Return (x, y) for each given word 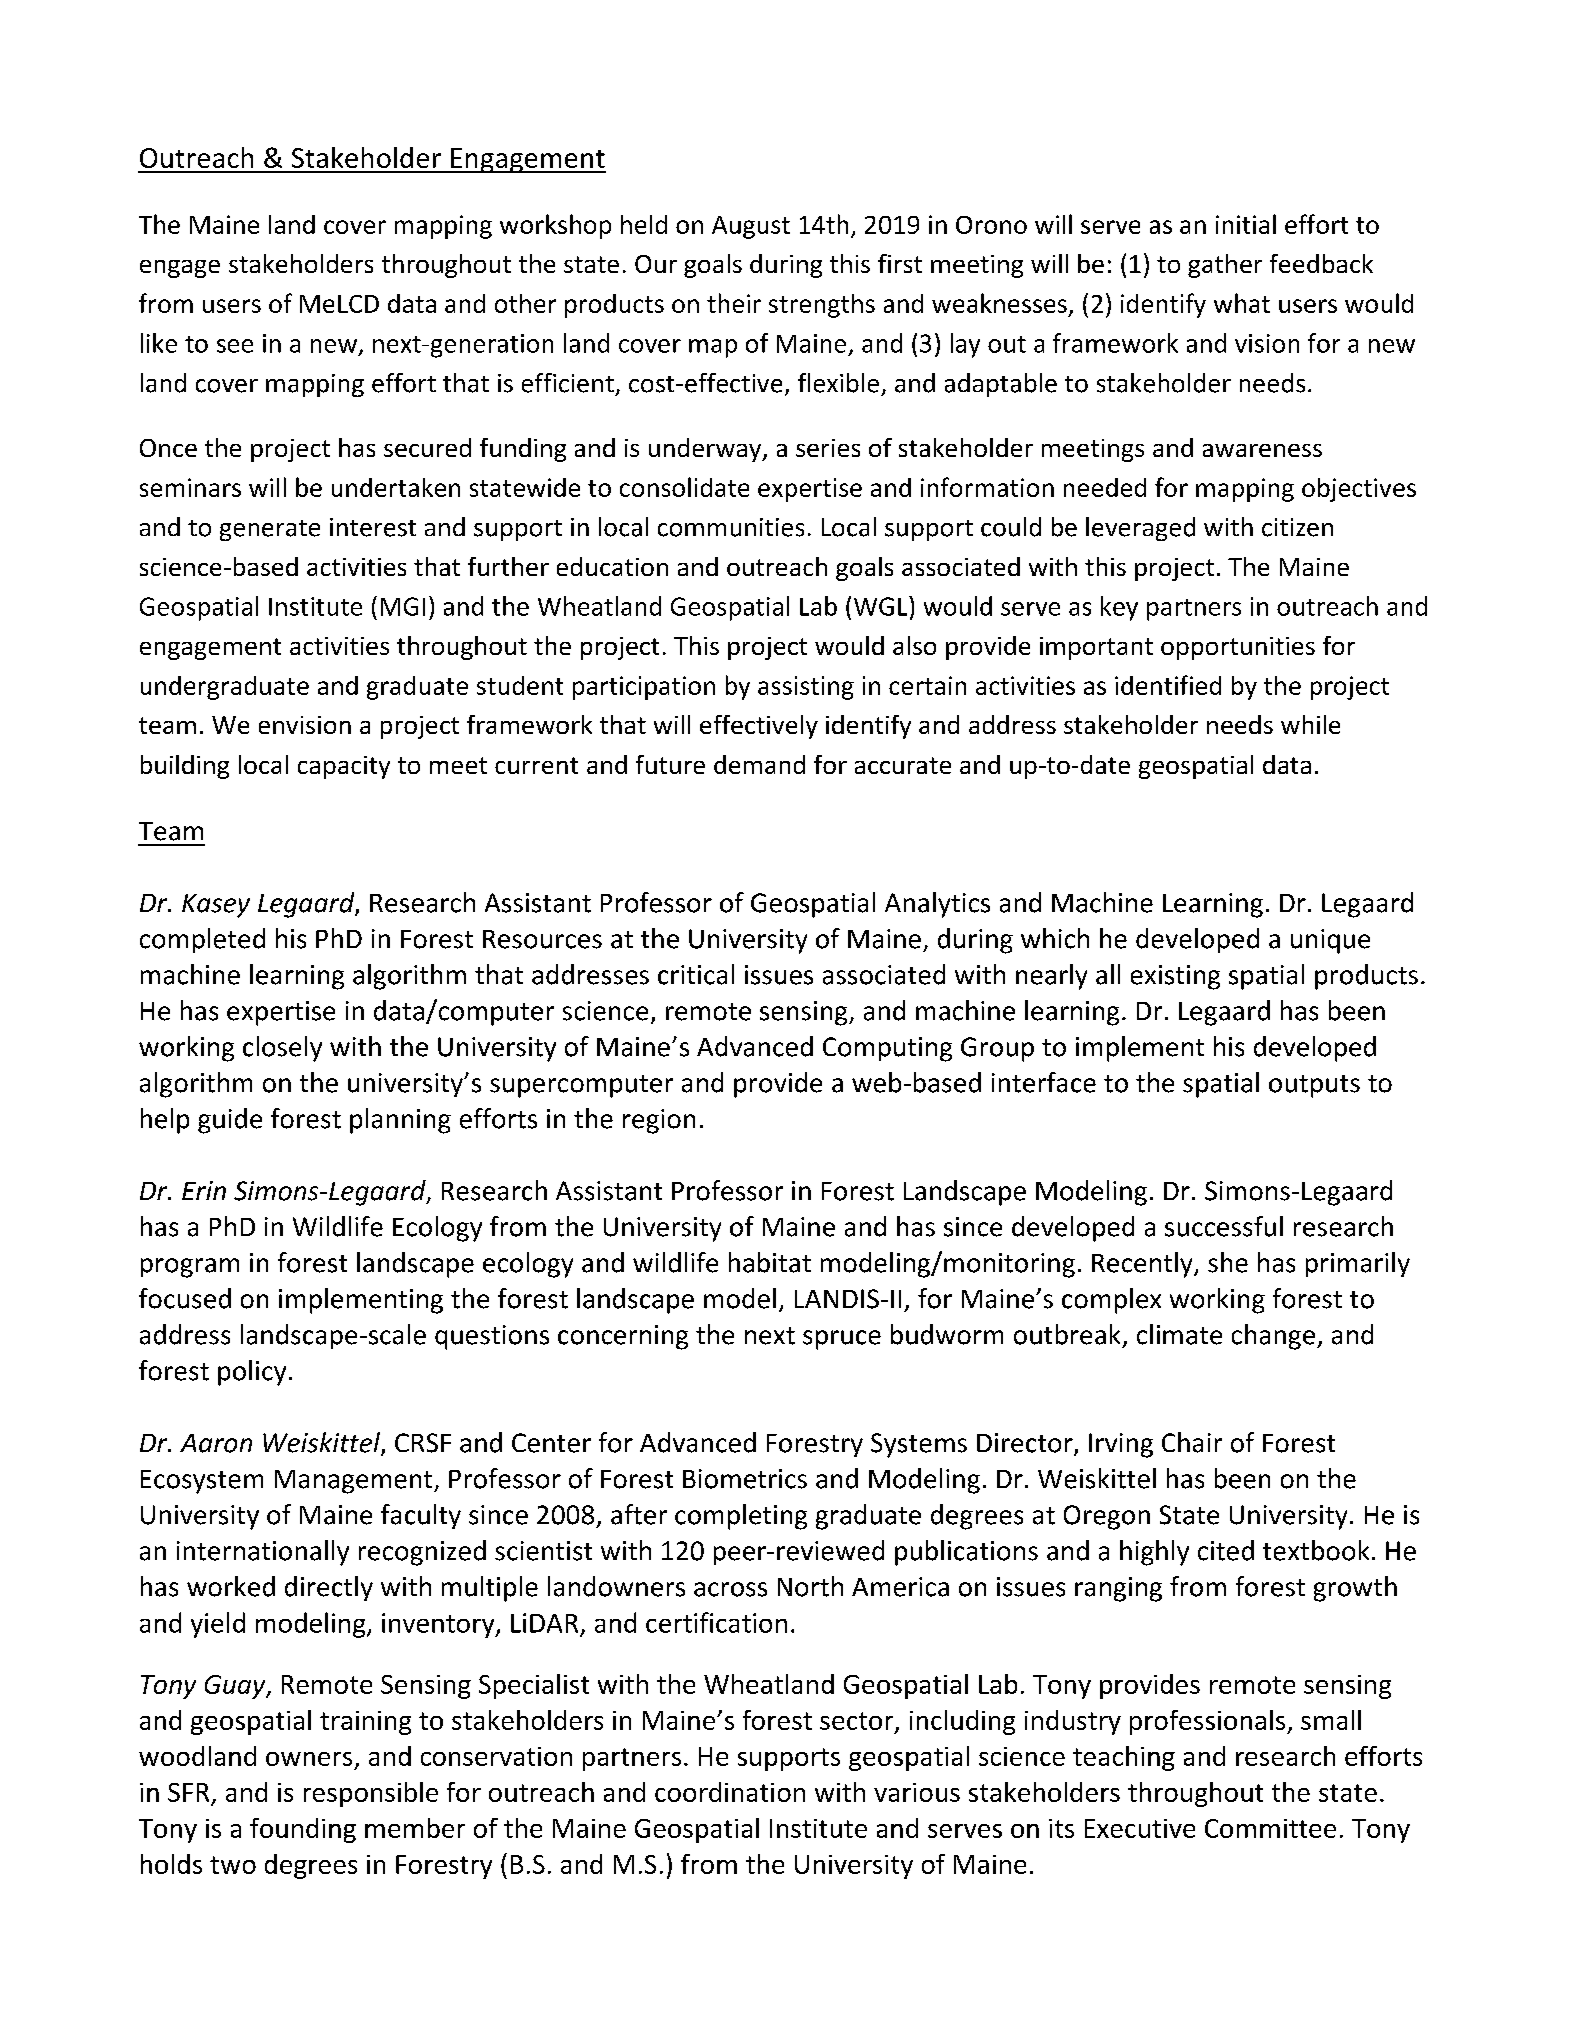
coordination (730, 1792)
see (235, 346)
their (734, 303)
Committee (1270, 1828)
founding (303, 1830)
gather (1225, 266)
